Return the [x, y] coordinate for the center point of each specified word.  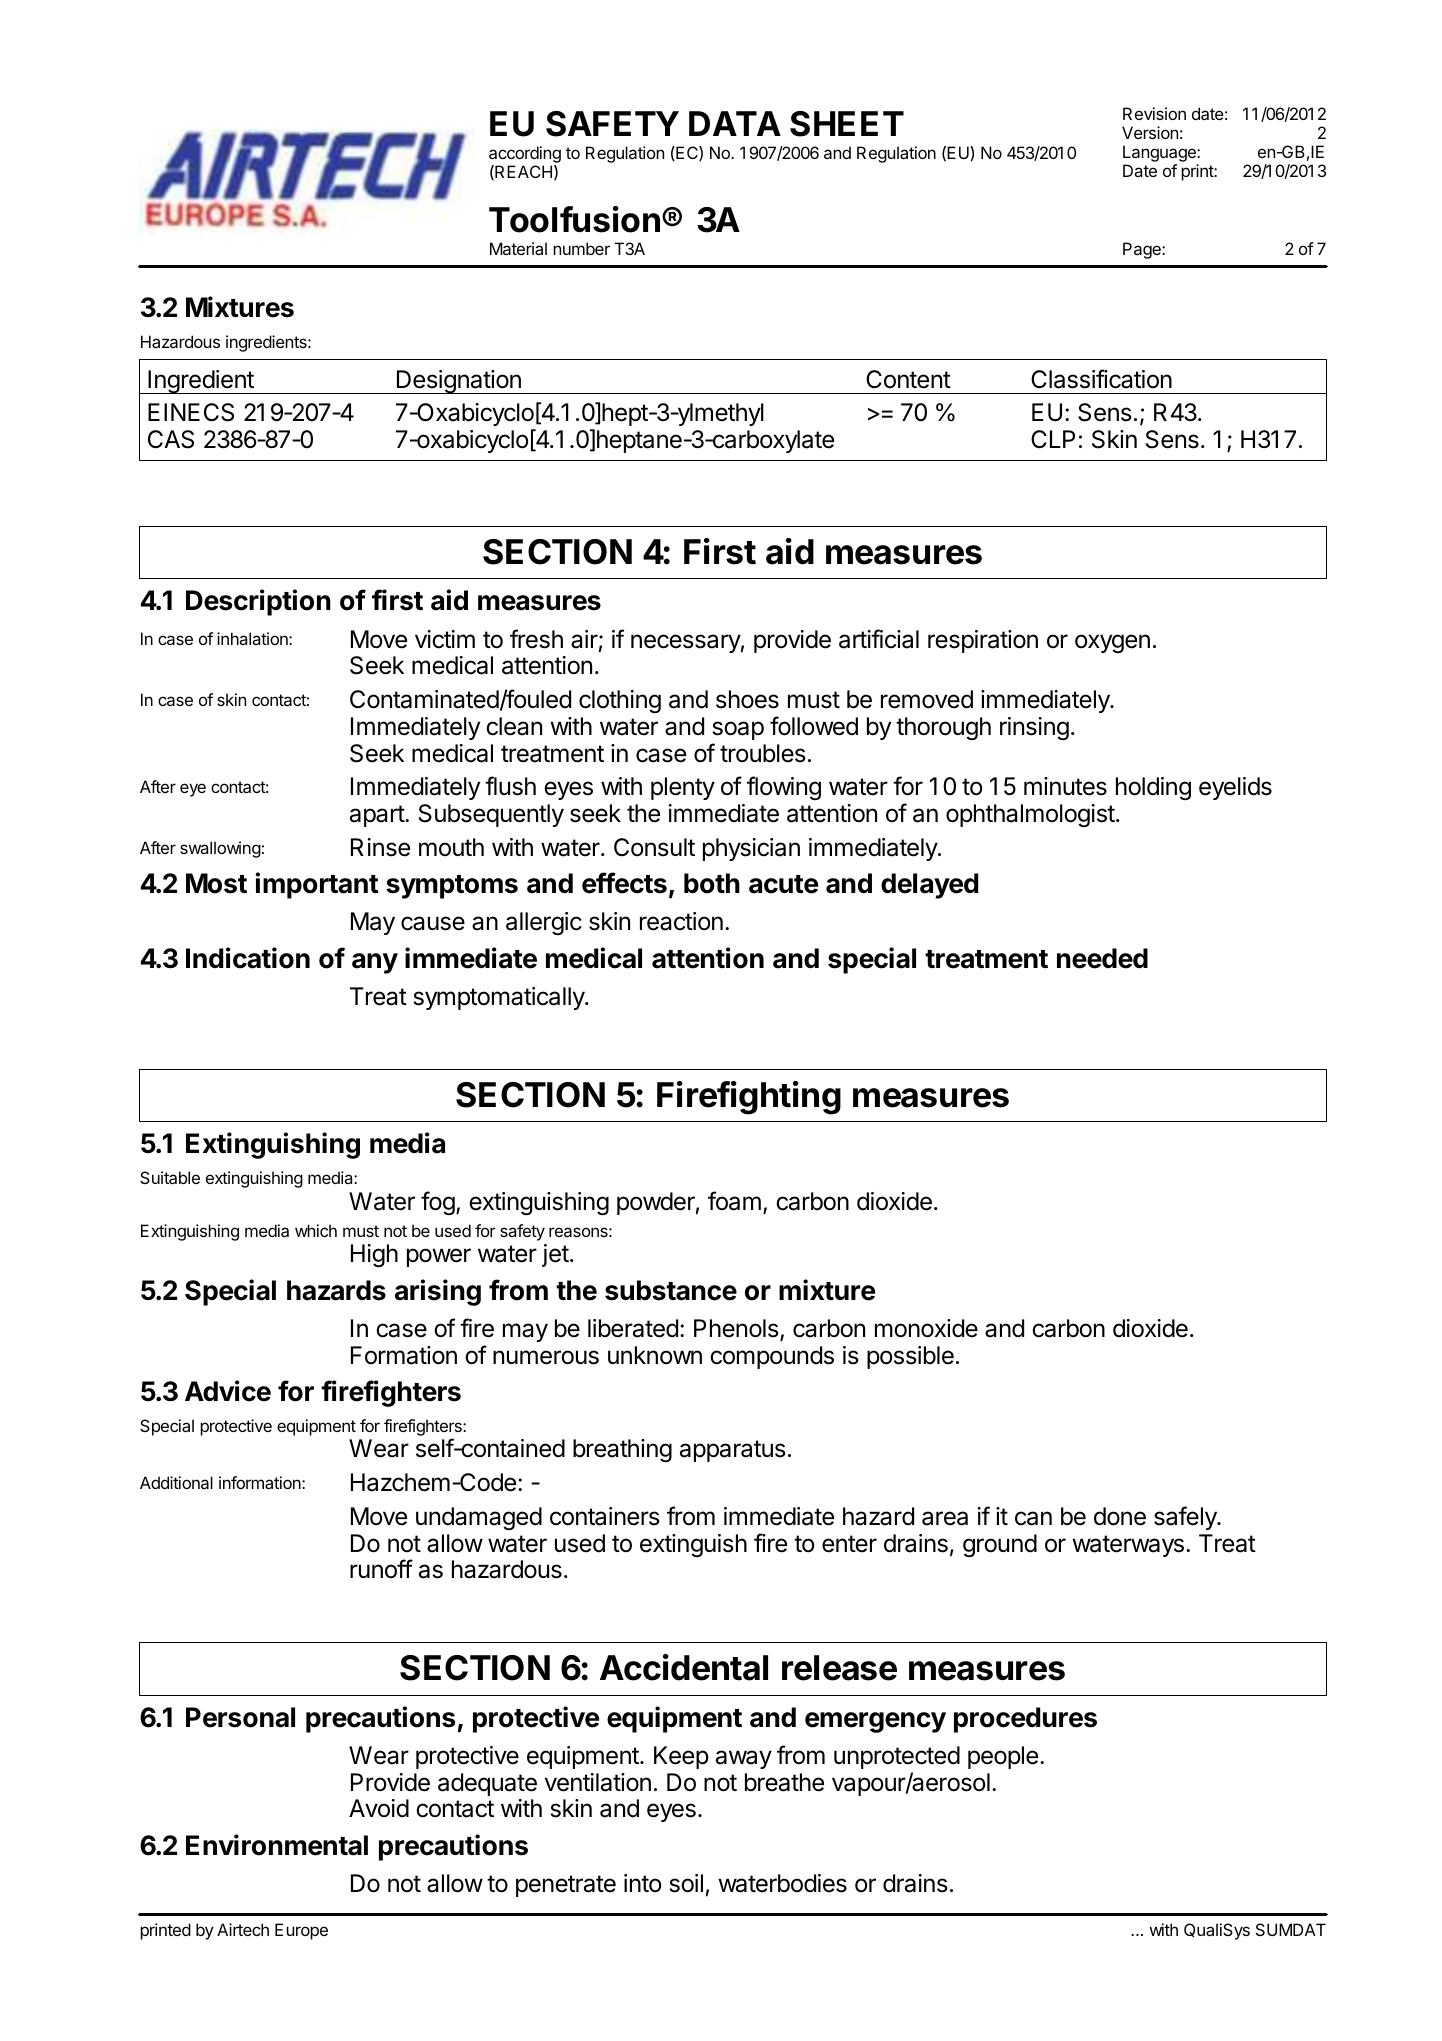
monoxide [926, 1328]
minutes [1065, 786]
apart [378, 816]
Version [1150, 132]
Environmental [277, 1845]
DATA [735, 123]
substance [671, 1290]
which [316, 1230]
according [525, 154]
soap [738, 730]
